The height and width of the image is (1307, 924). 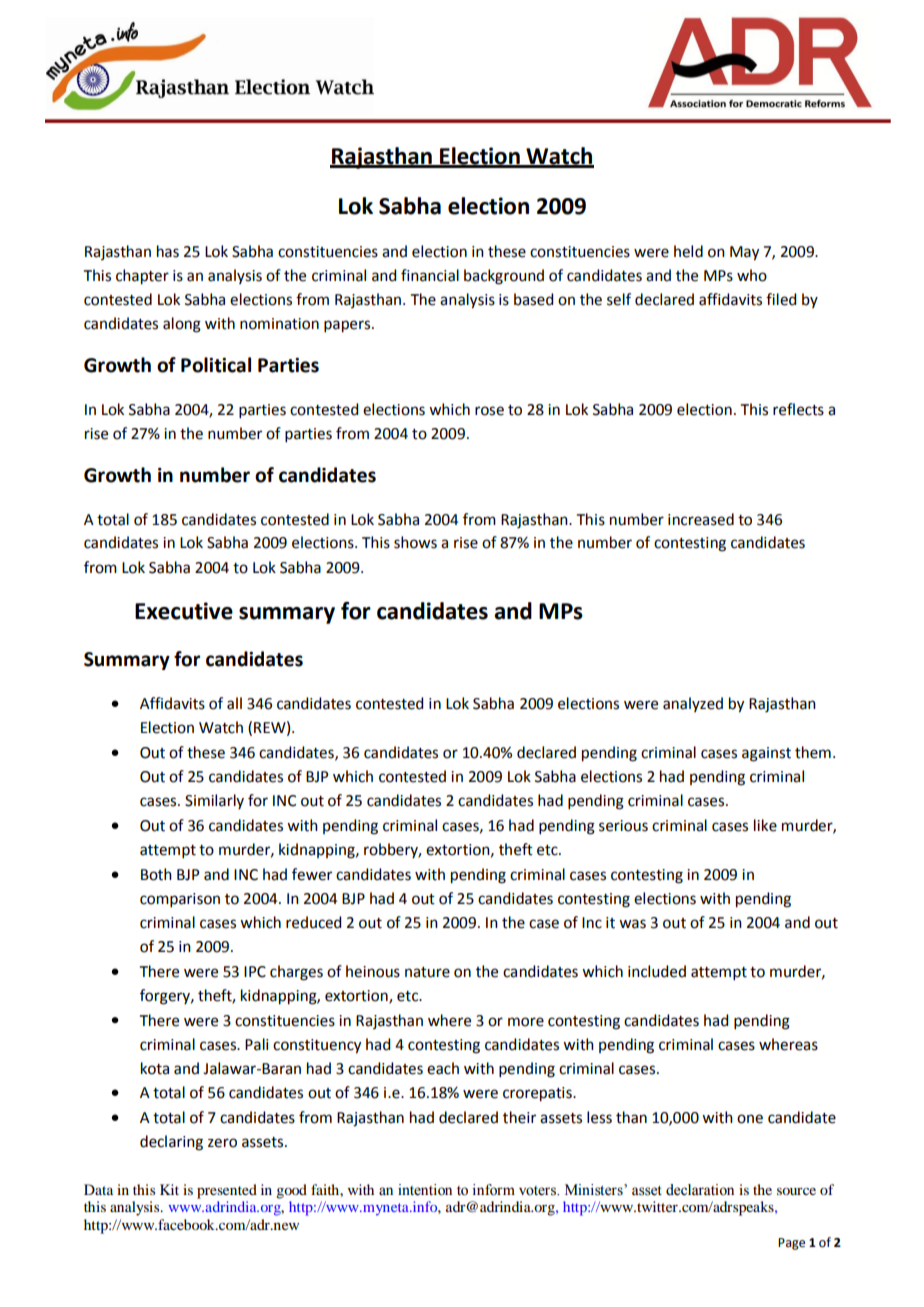 What do you see at coordinates (169, 1189) in the image?
I see `Kit` at bounding box center [169, 1189].
